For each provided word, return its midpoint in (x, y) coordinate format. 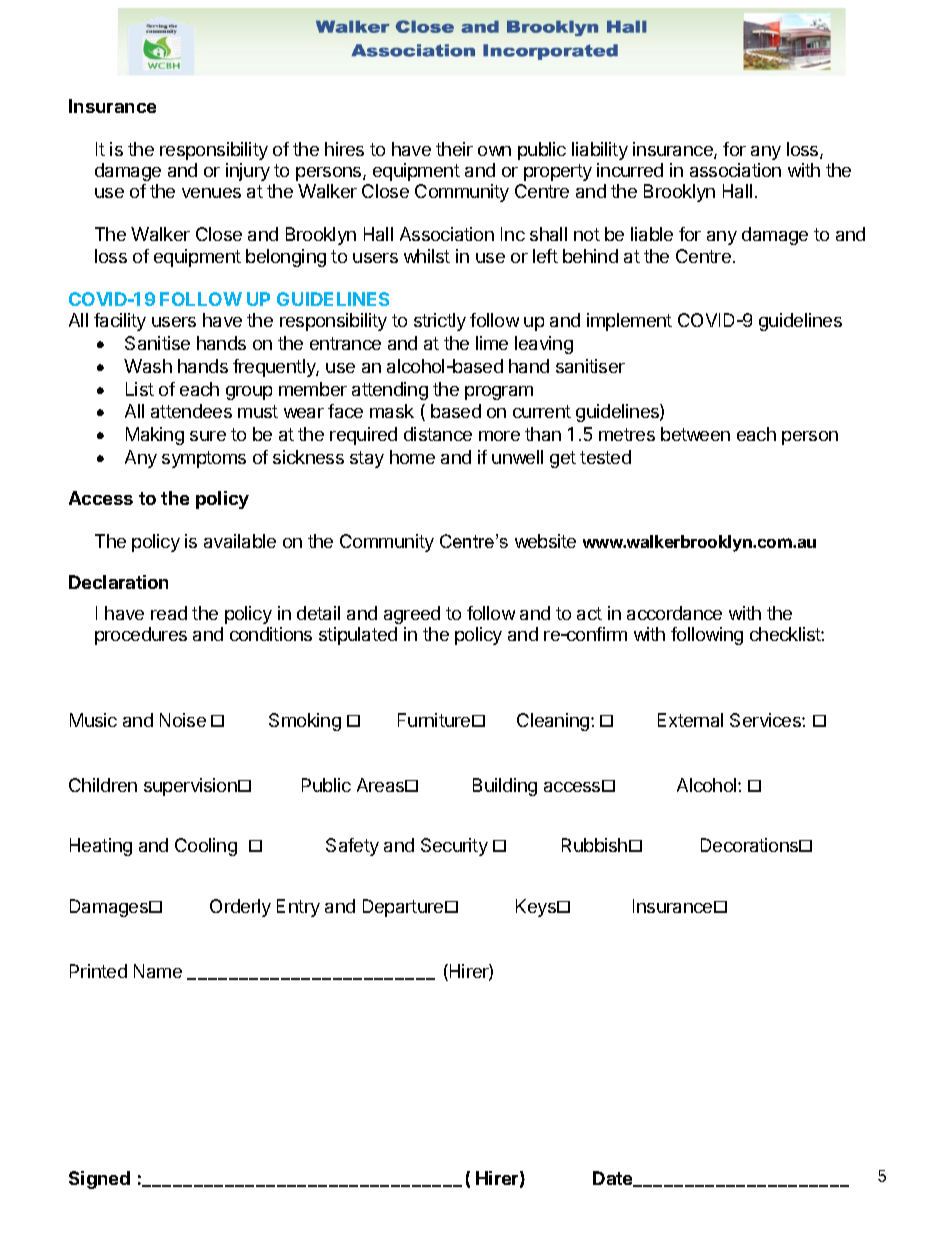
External (690, 720)
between (695, 434)
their (454, 149)
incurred (630, 170)
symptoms (204, 459)
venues (211, 193)
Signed (99, 1180)
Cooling (206, 847)
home (412, 457)
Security (454, 847)
